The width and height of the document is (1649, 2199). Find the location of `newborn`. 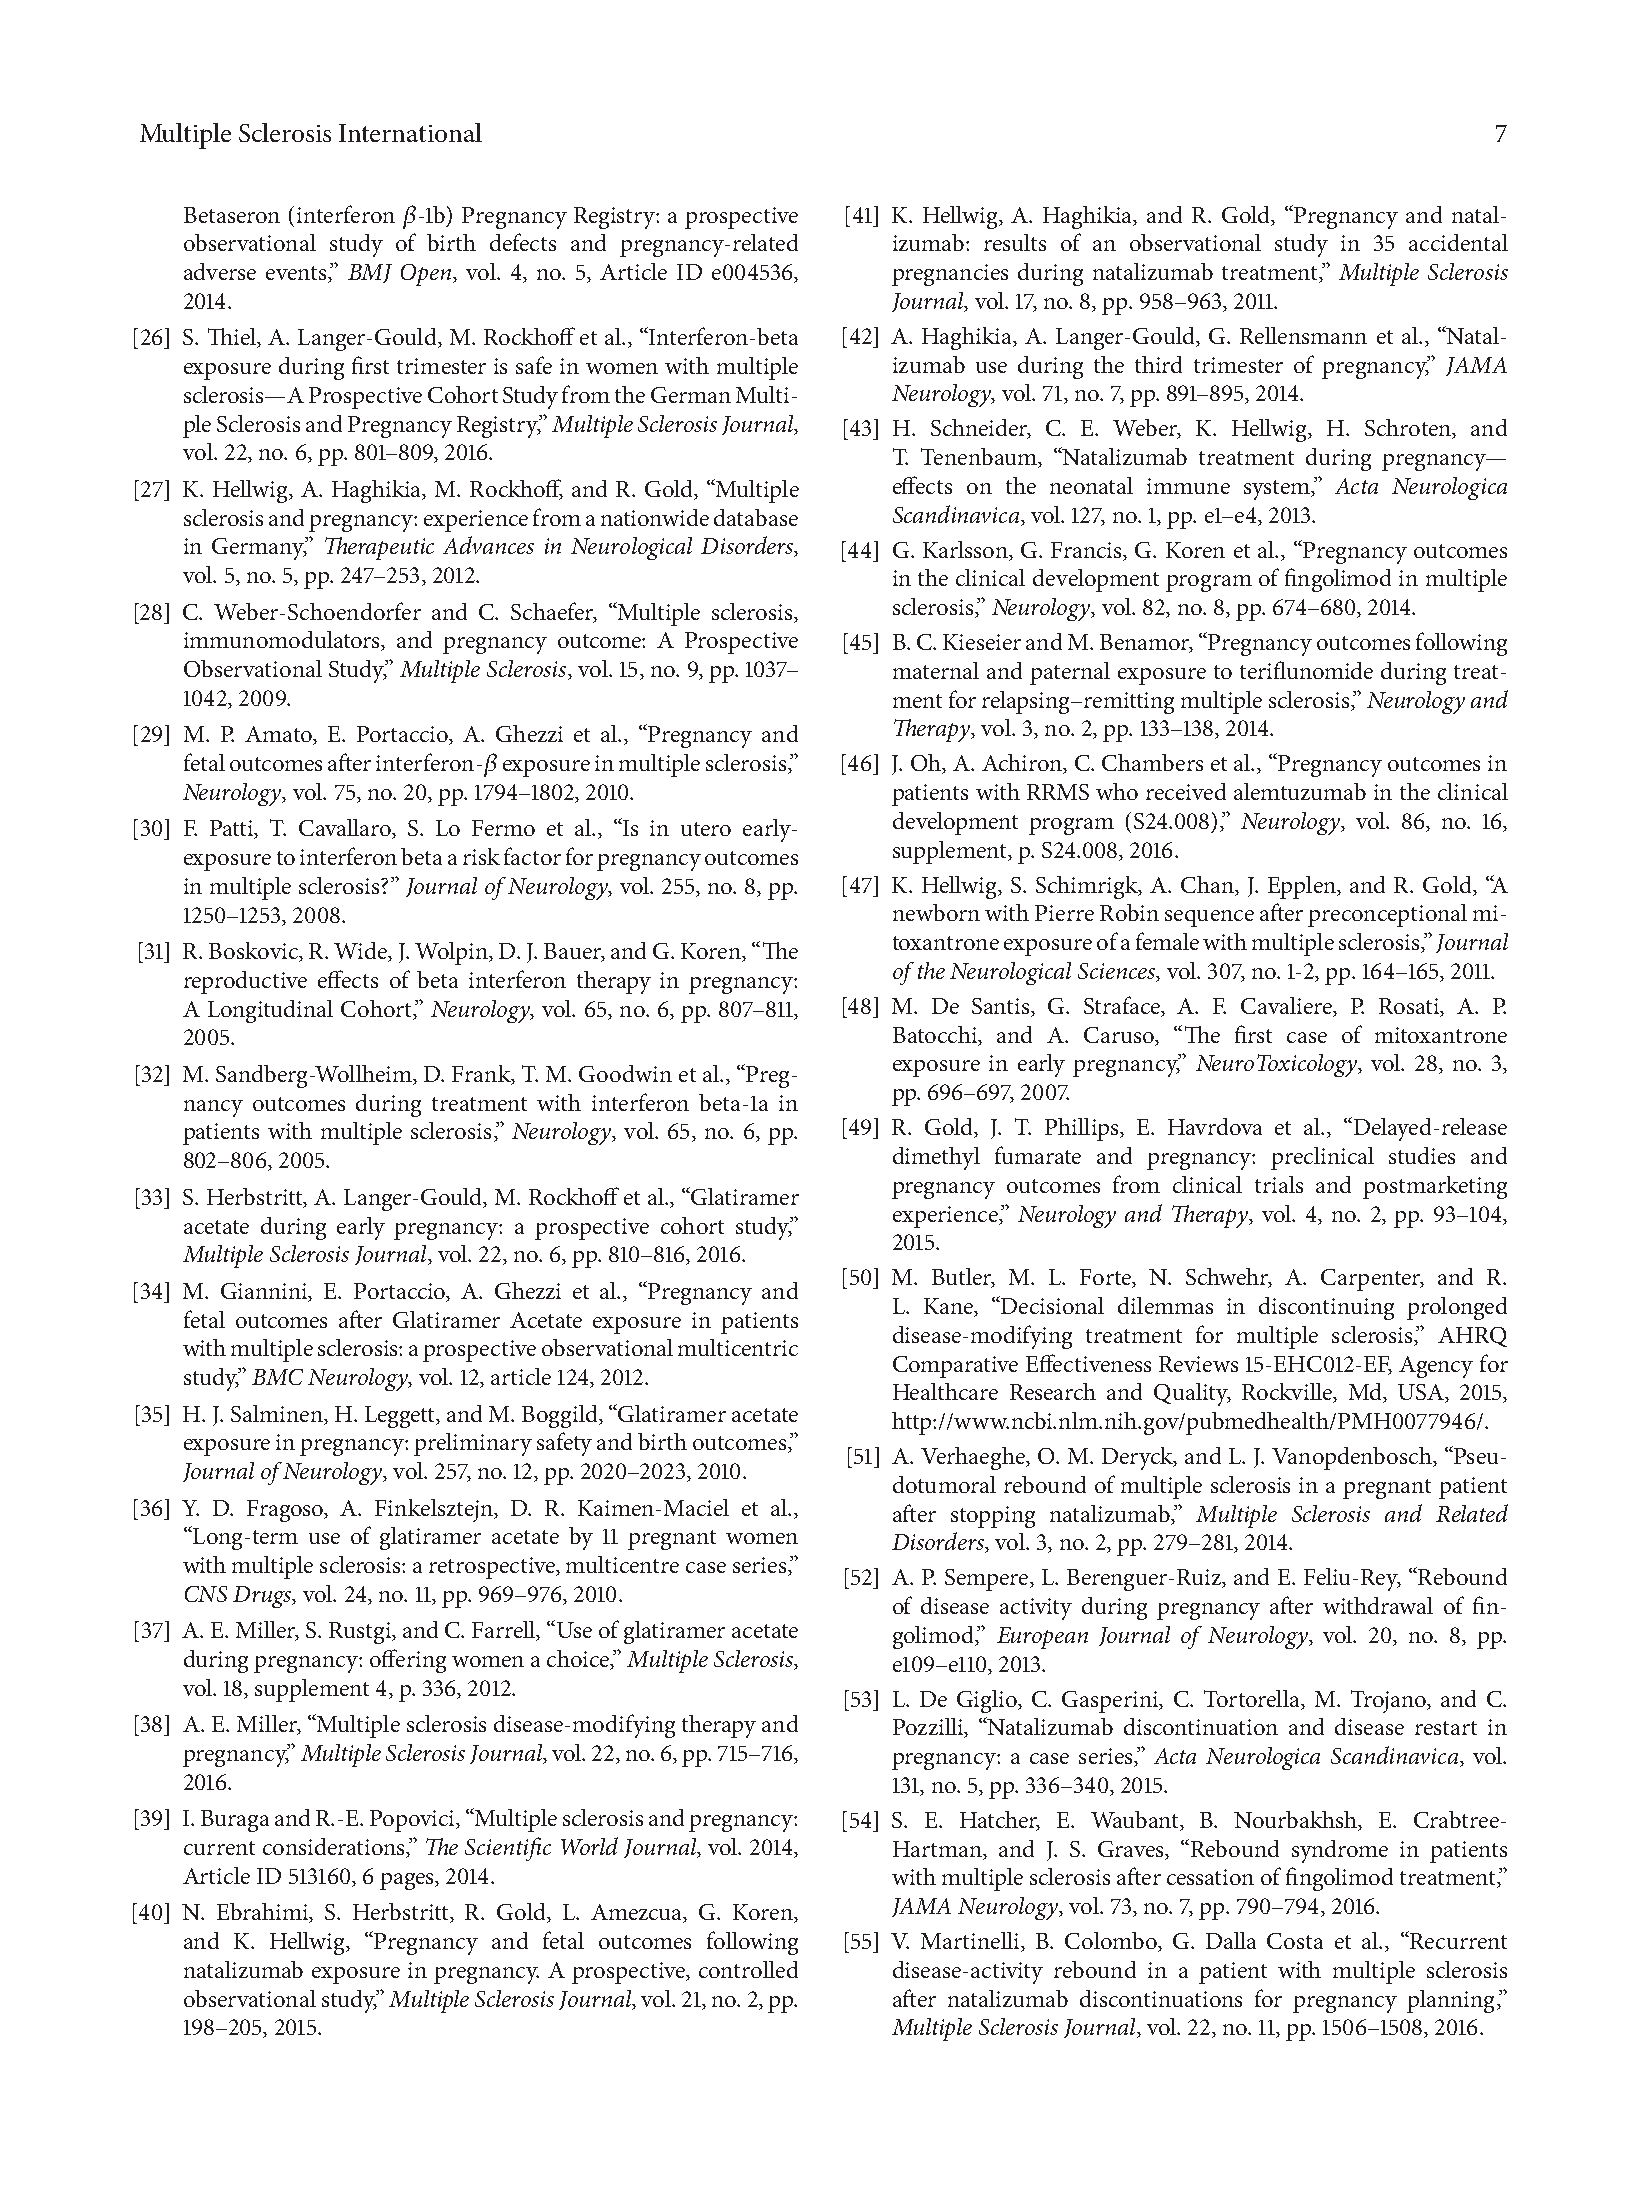

newborn is located at coordinates (936, 912).
